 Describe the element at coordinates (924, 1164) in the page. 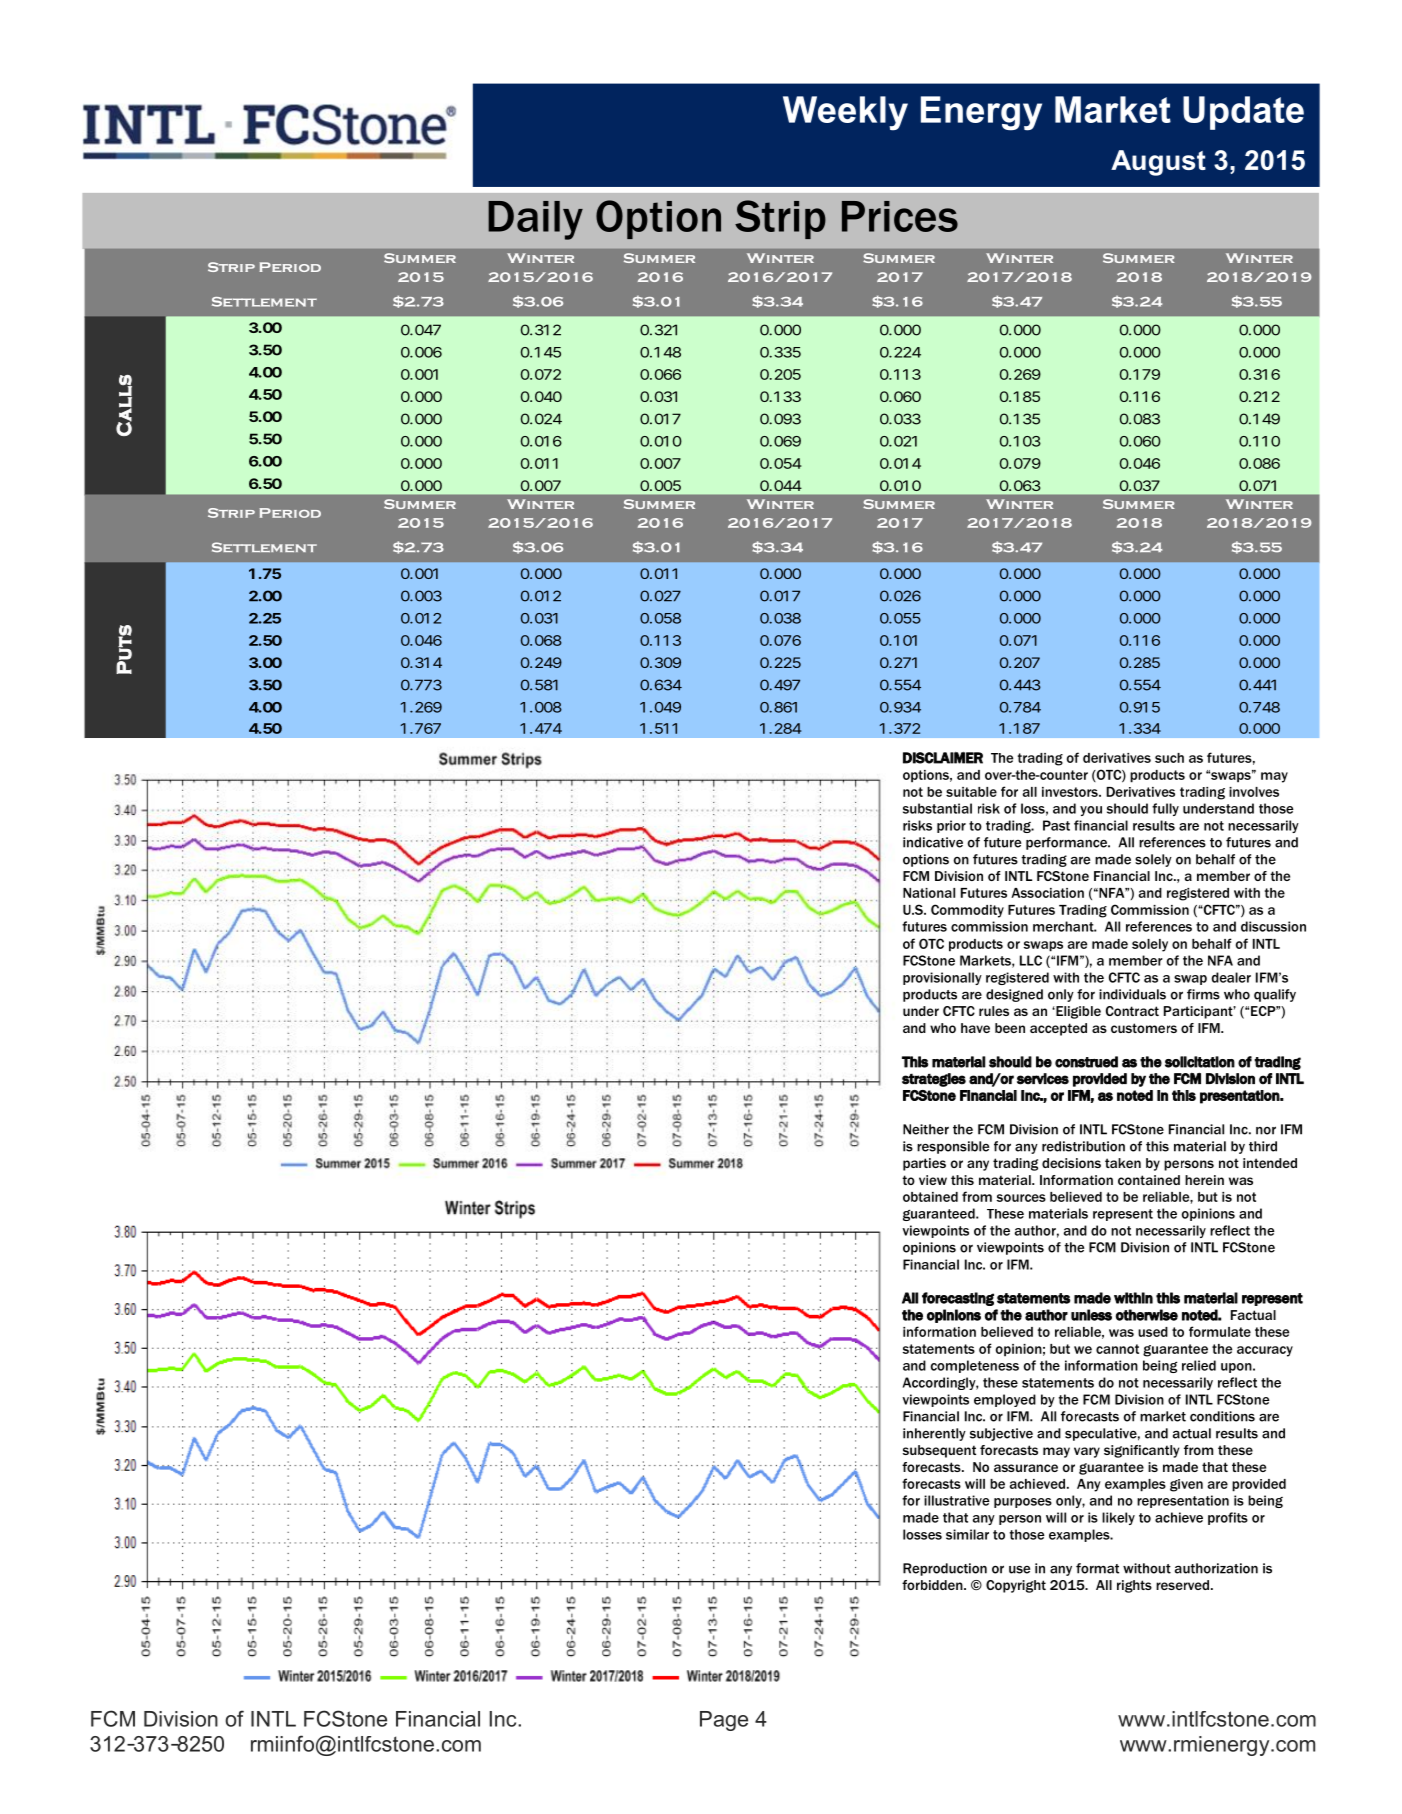

I see `parties` at that location.
